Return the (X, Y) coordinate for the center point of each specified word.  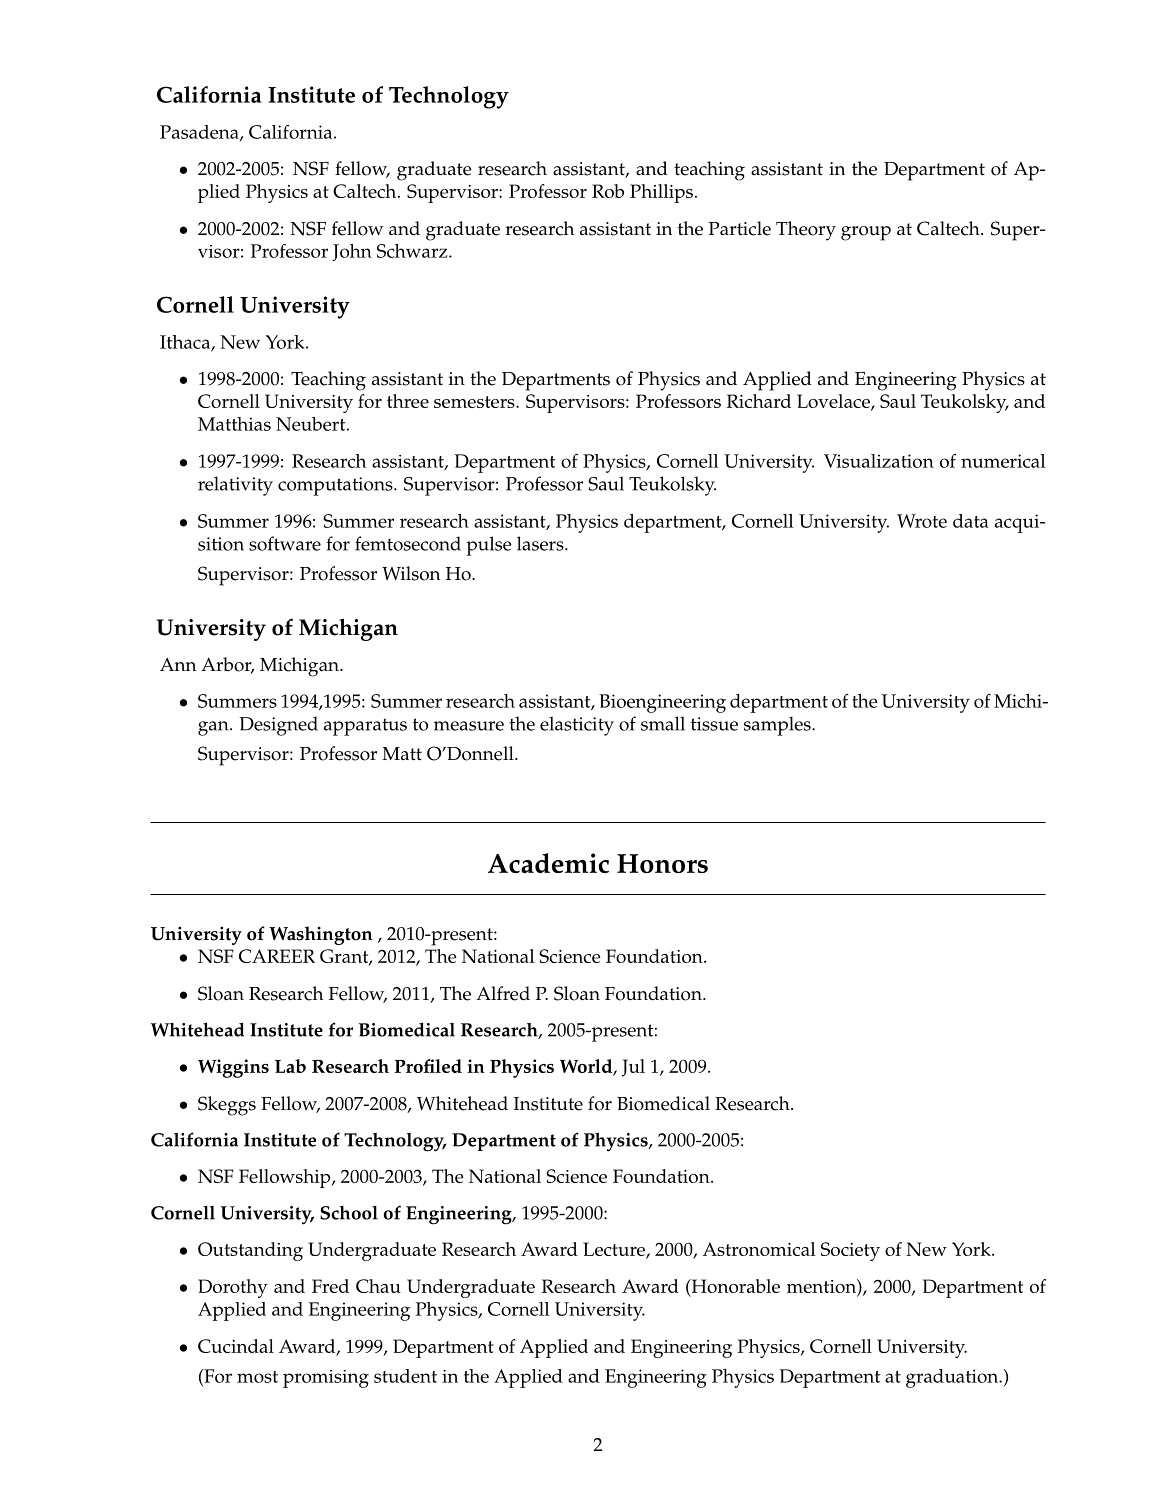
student (405, 1376)
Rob (608, 191)
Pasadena (200, 133)
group (866, 233)
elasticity (577, 726)
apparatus (365, 727)
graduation (953, 1378)
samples (778, 726)
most (257, 1377)
